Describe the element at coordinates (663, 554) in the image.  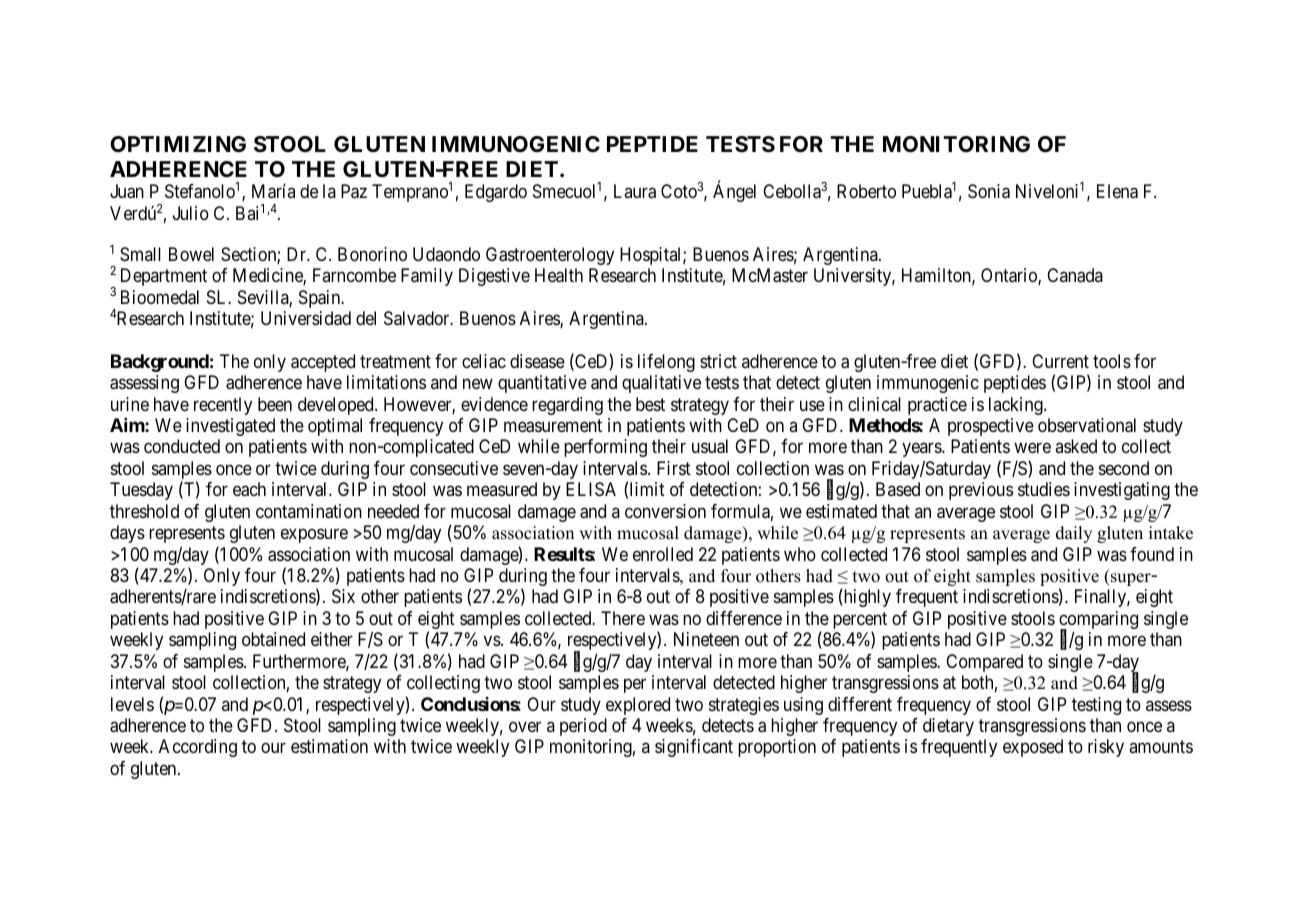
I see `enrolled` at that location.
